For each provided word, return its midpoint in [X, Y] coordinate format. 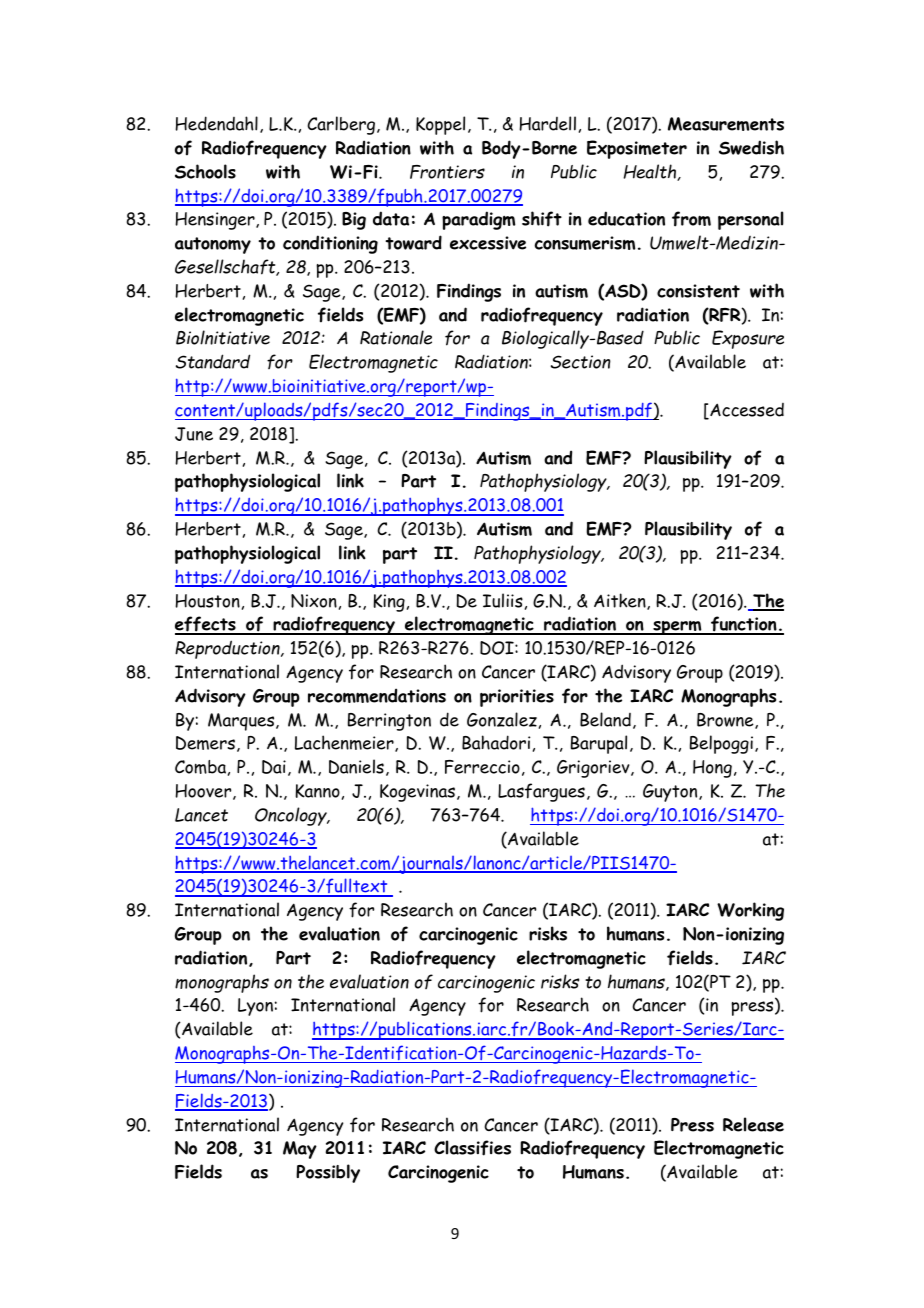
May [300, 1150]
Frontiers [447, 172]
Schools [205, 171]
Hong [712, 769]
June [194, 434]
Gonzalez [502, 719]
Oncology [292, 816]
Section [581, 362]
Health [650, 172]
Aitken [621, 601]
